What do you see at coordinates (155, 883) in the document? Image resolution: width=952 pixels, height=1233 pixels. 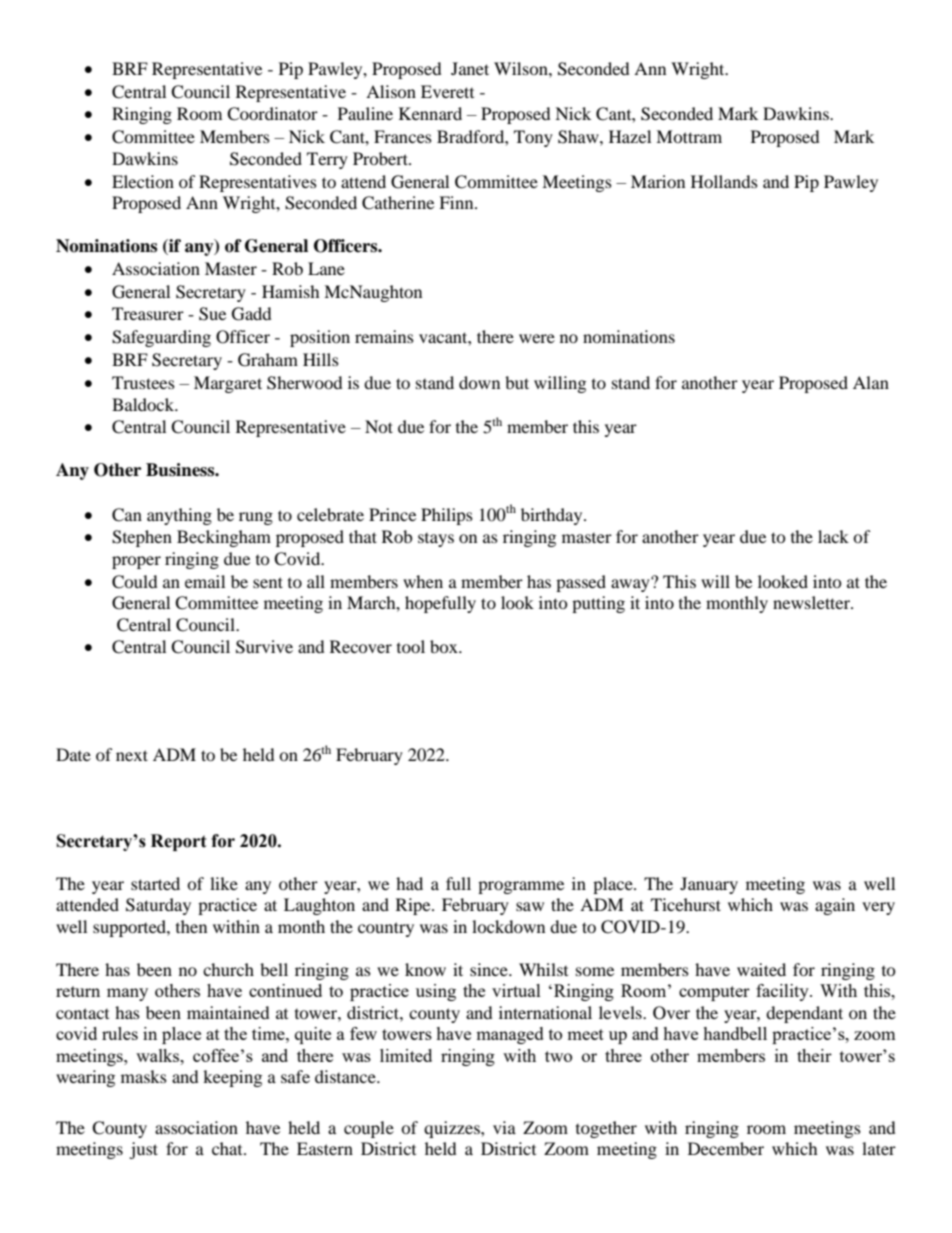 I see `started` at bounding box center [155, 883].
